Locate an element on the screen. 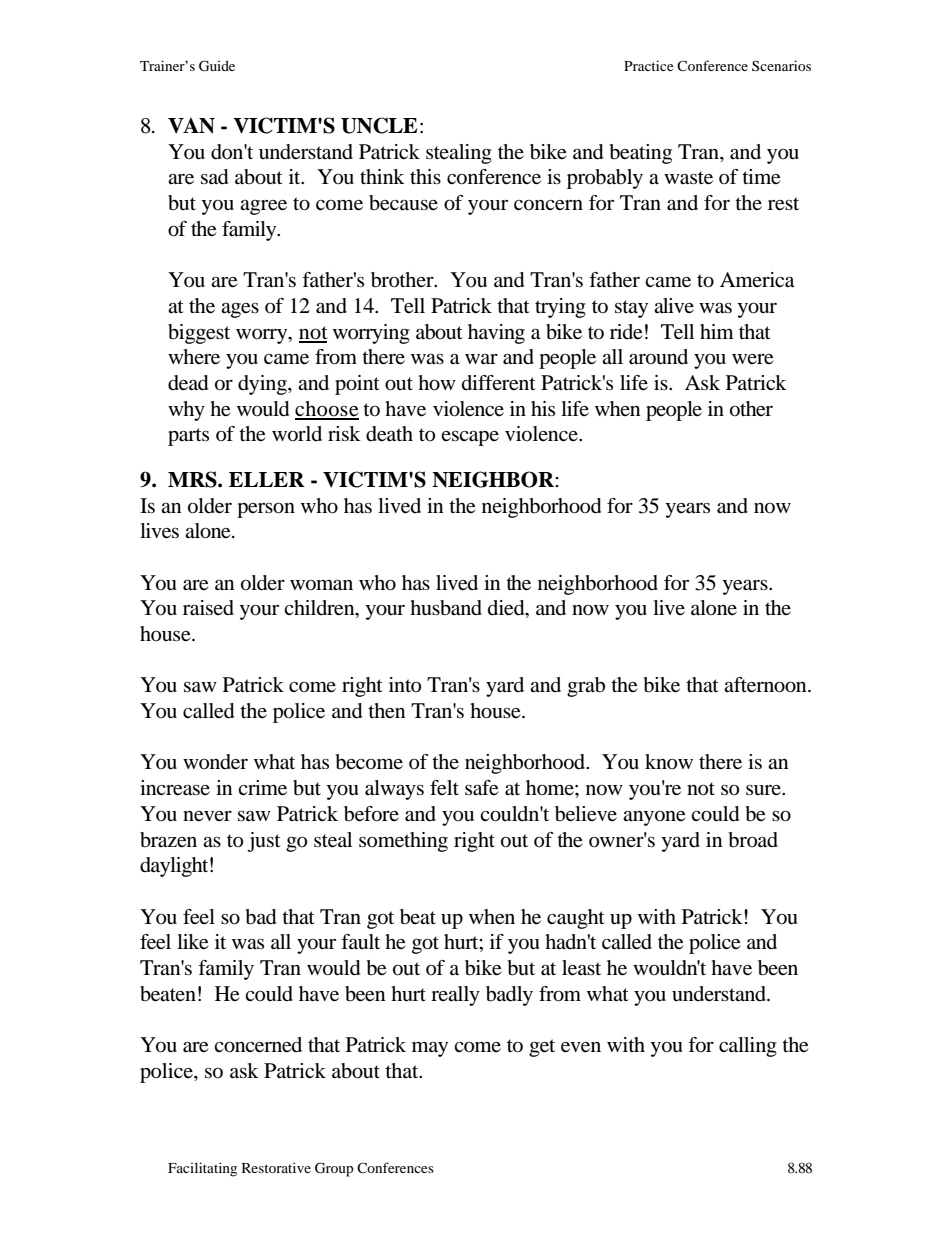  calling is located at coordinates (748, 1047).
